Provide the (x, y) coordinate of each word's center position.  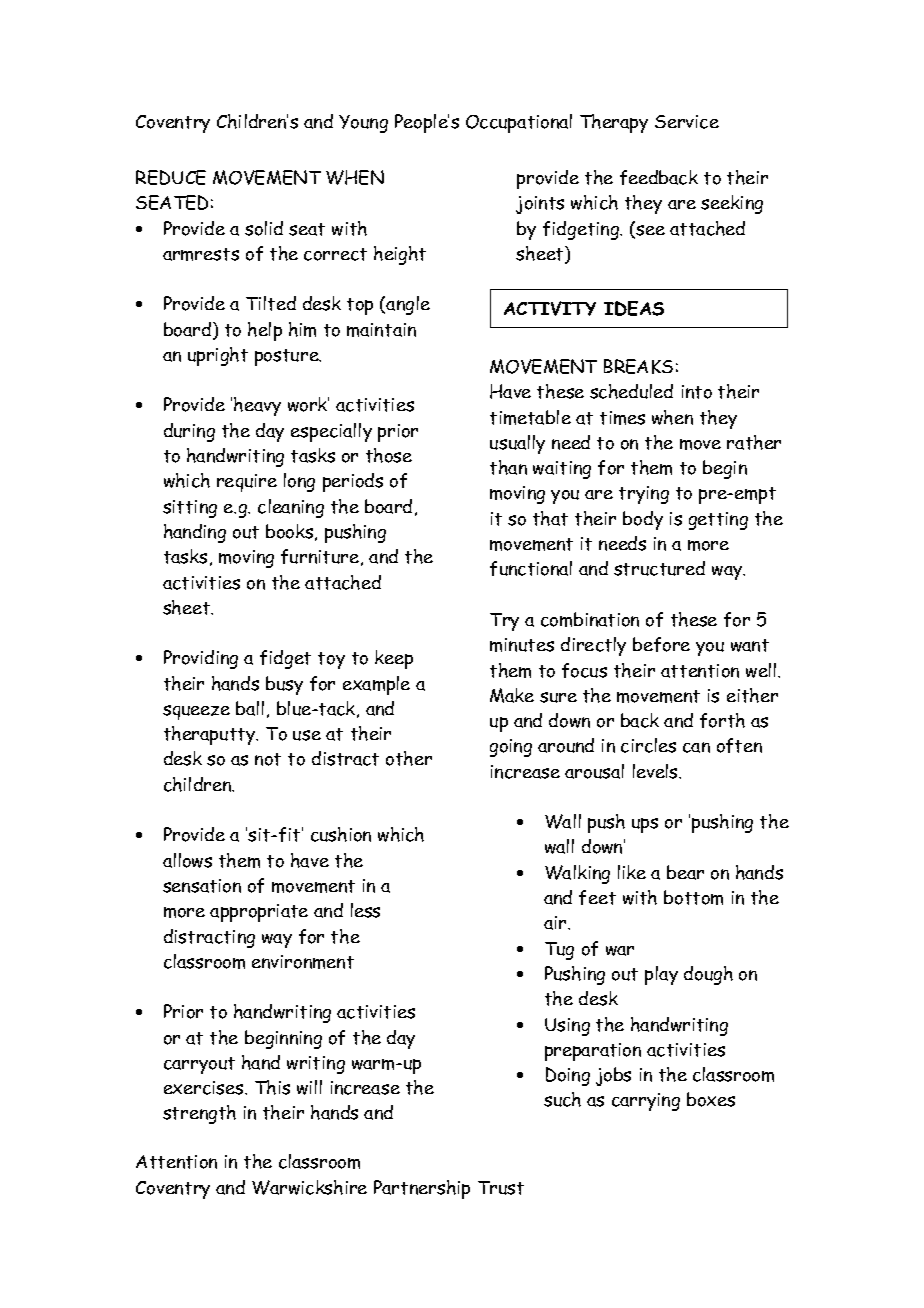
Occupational (519, 123)
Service (687, 122)
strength (199, 1114)
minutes (522, 645)
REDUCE (171, 177)
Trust (501, 1188)
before (661, 644)
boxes (711, 1099)
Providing (201, 659)
